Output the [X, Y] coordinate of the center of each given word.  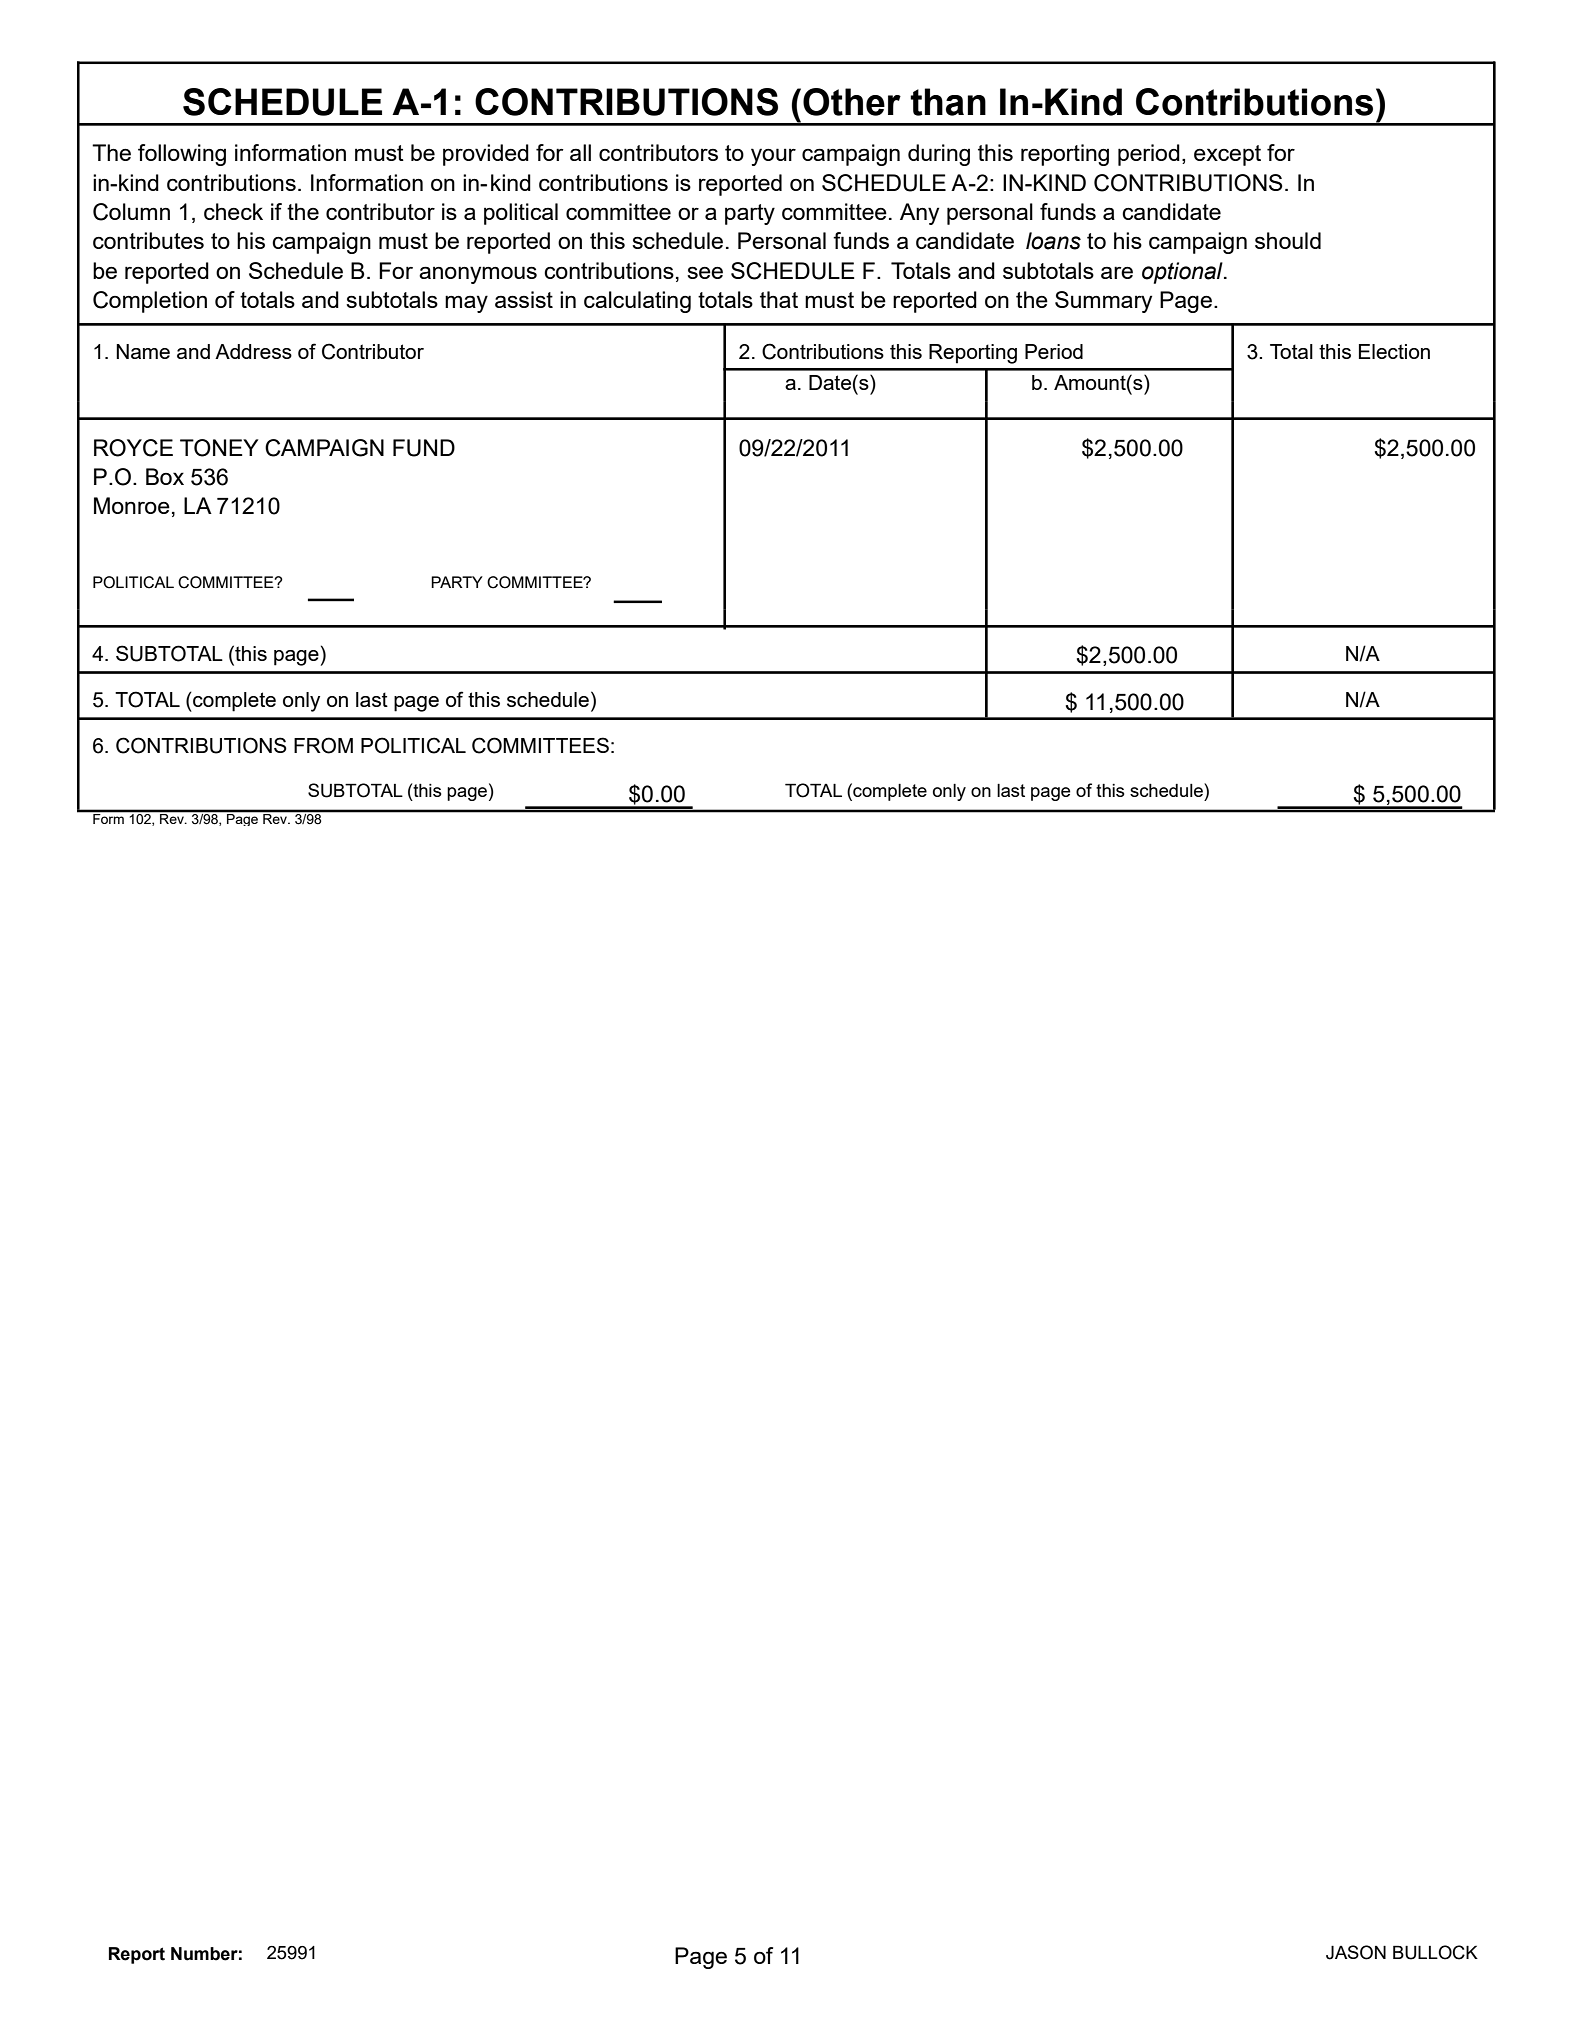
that [779, 299]
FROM [323, 745]
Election [1394, 351]
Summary [1103, 302]
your [773, 157]
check [233, 211]
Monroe [132, 505]
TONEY [219, 448]
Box [165, 476]
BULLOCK [1435, 1952]
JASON [1356, 1952]
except [1227, 155]
